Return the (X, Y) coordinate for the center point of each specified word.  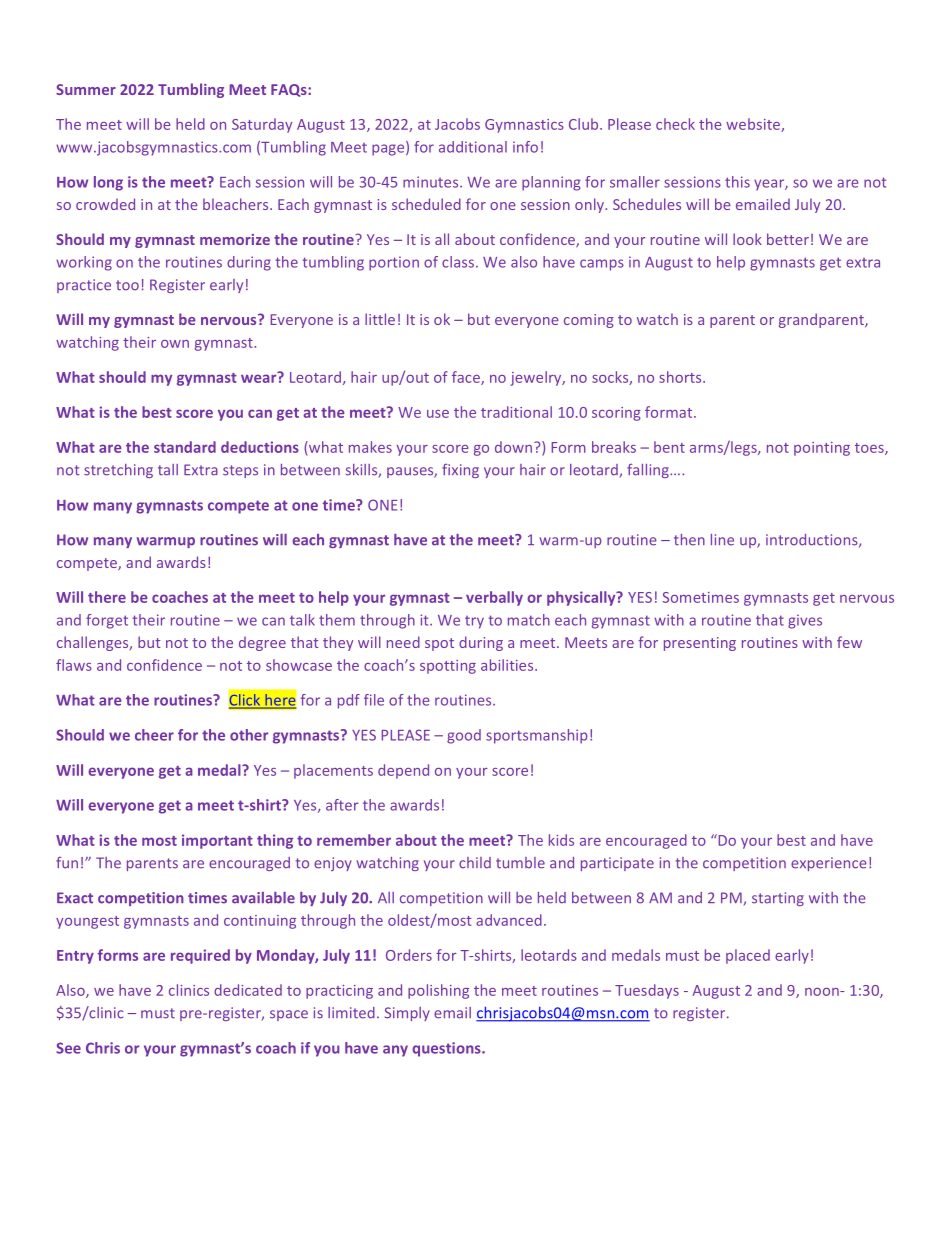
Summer (86, 89)
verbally (494, 598)
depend (403, 771)
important (217, 841)
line (722, 540)
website (754, 125)
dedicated (248, 990)
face (467, 378)
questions (447, 1049)
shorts (681, 377)
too (127, 285)
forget (107, 621)
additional (473, 147)
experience (829, 864)
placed (748, 956)
